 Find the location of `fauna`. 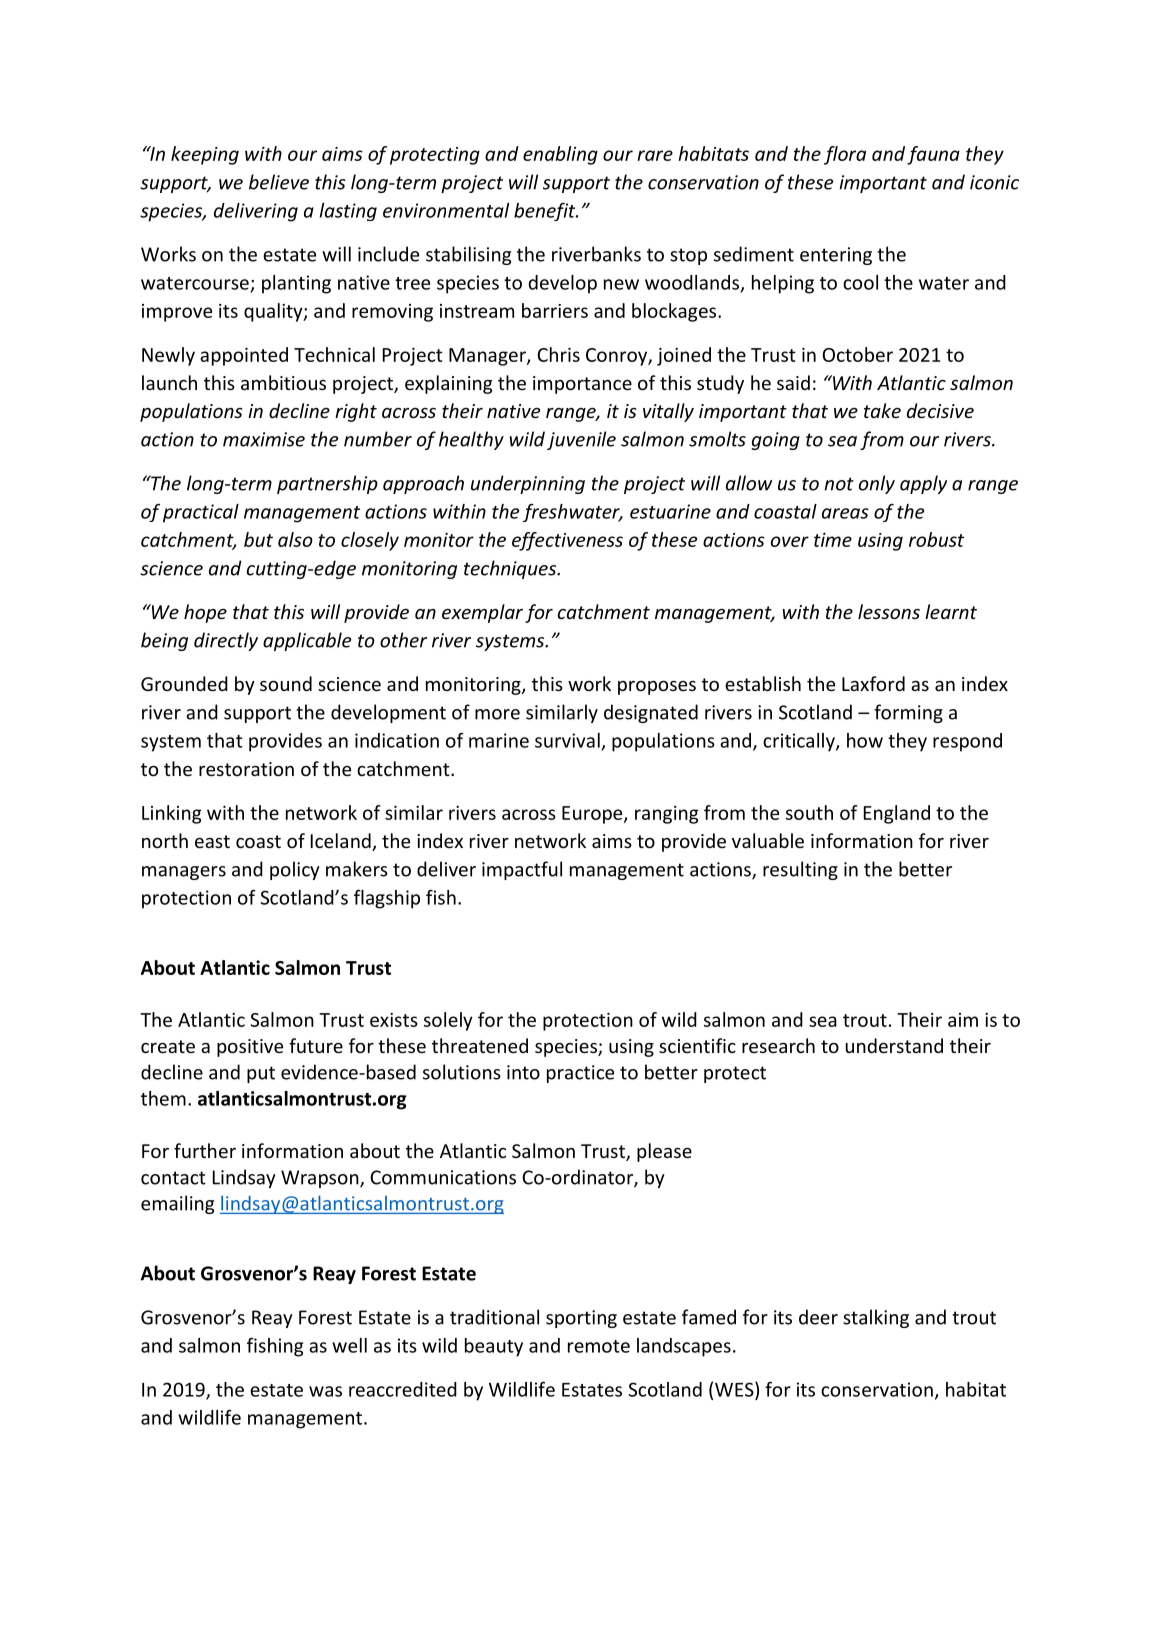

fauna is located at coordinates (933, 155).
